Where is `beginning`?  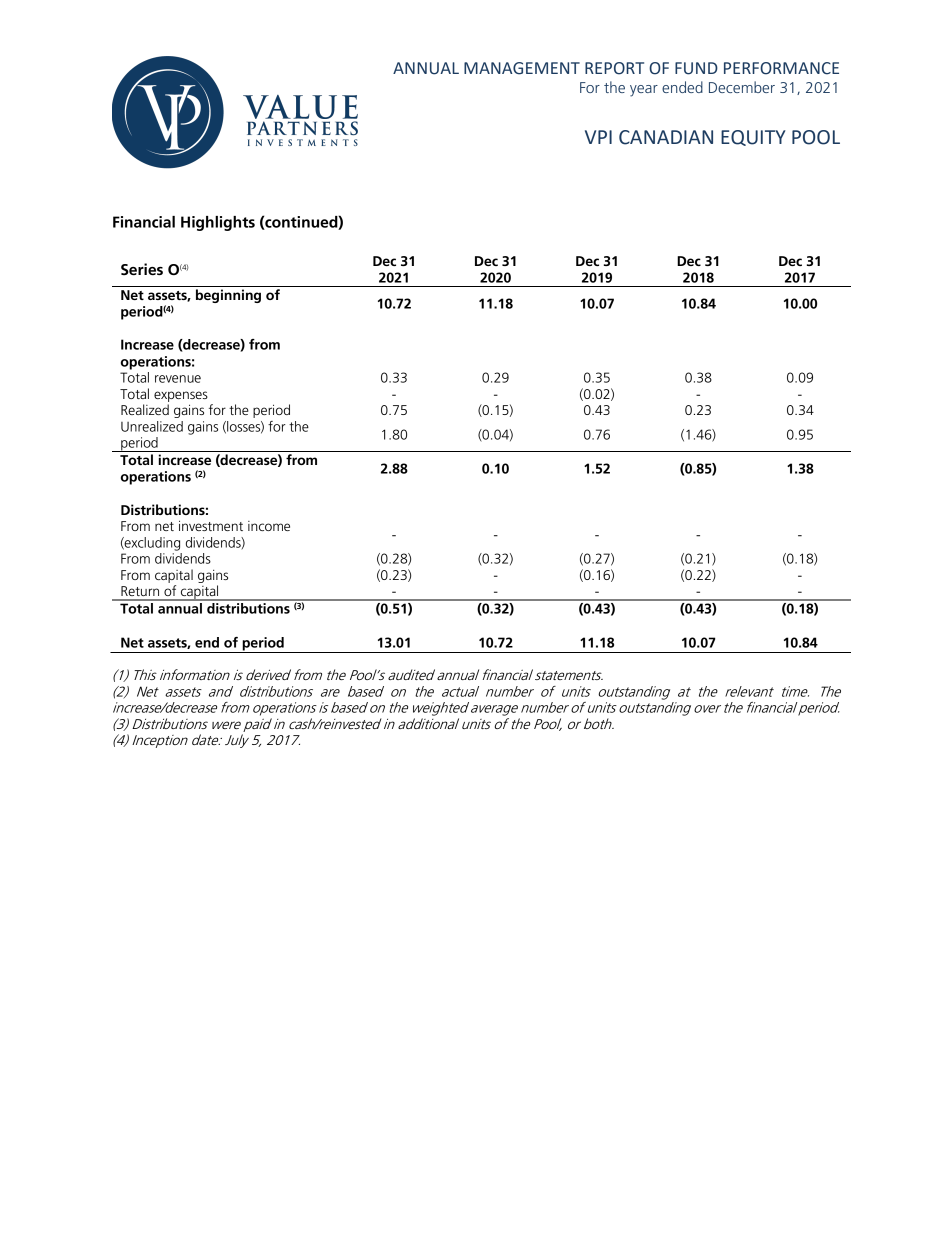 beginning is located at coordinates (228, 296).
